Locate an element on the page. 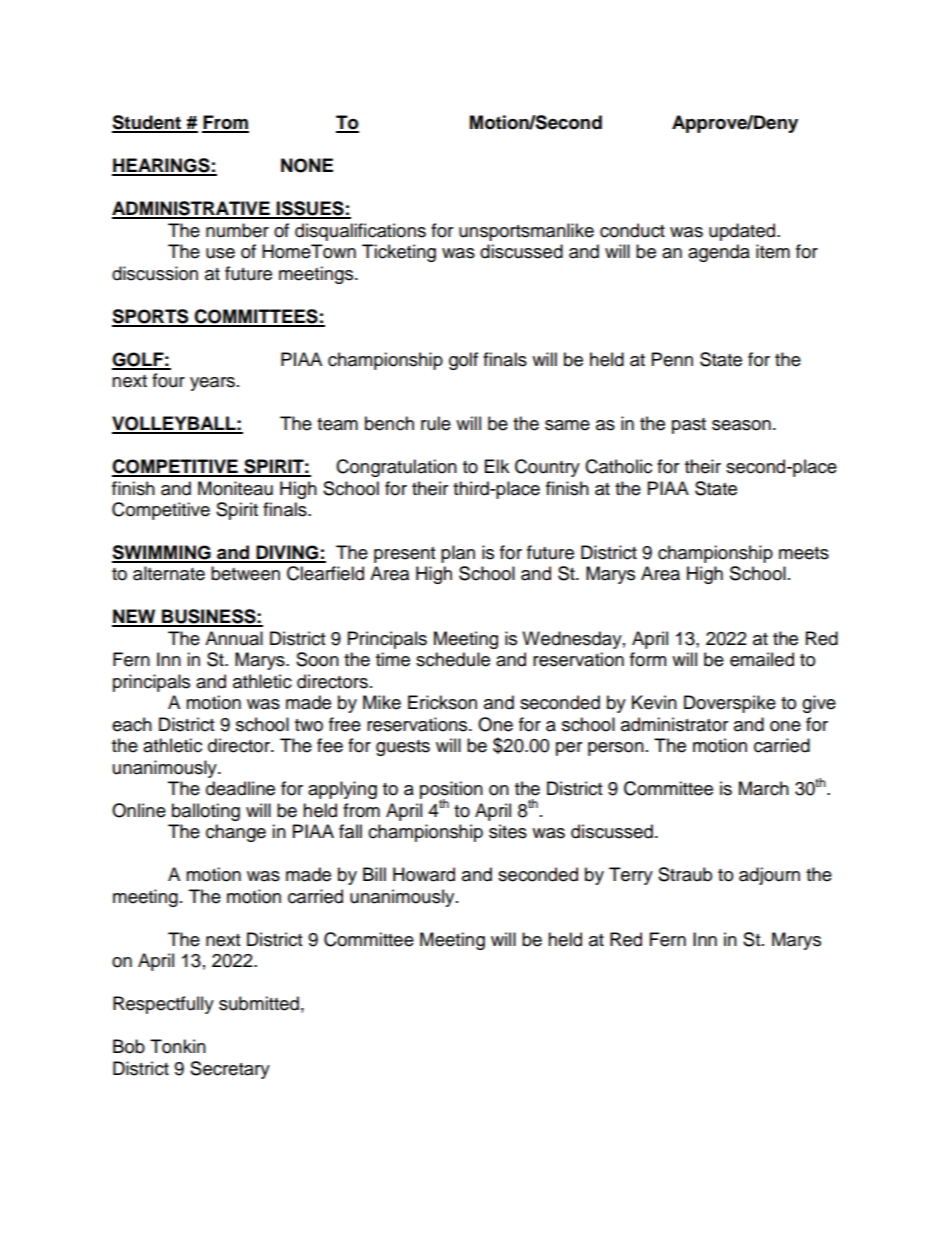 The width and height of the page is (952, 1233). season is located at coordinates (741, 425).
